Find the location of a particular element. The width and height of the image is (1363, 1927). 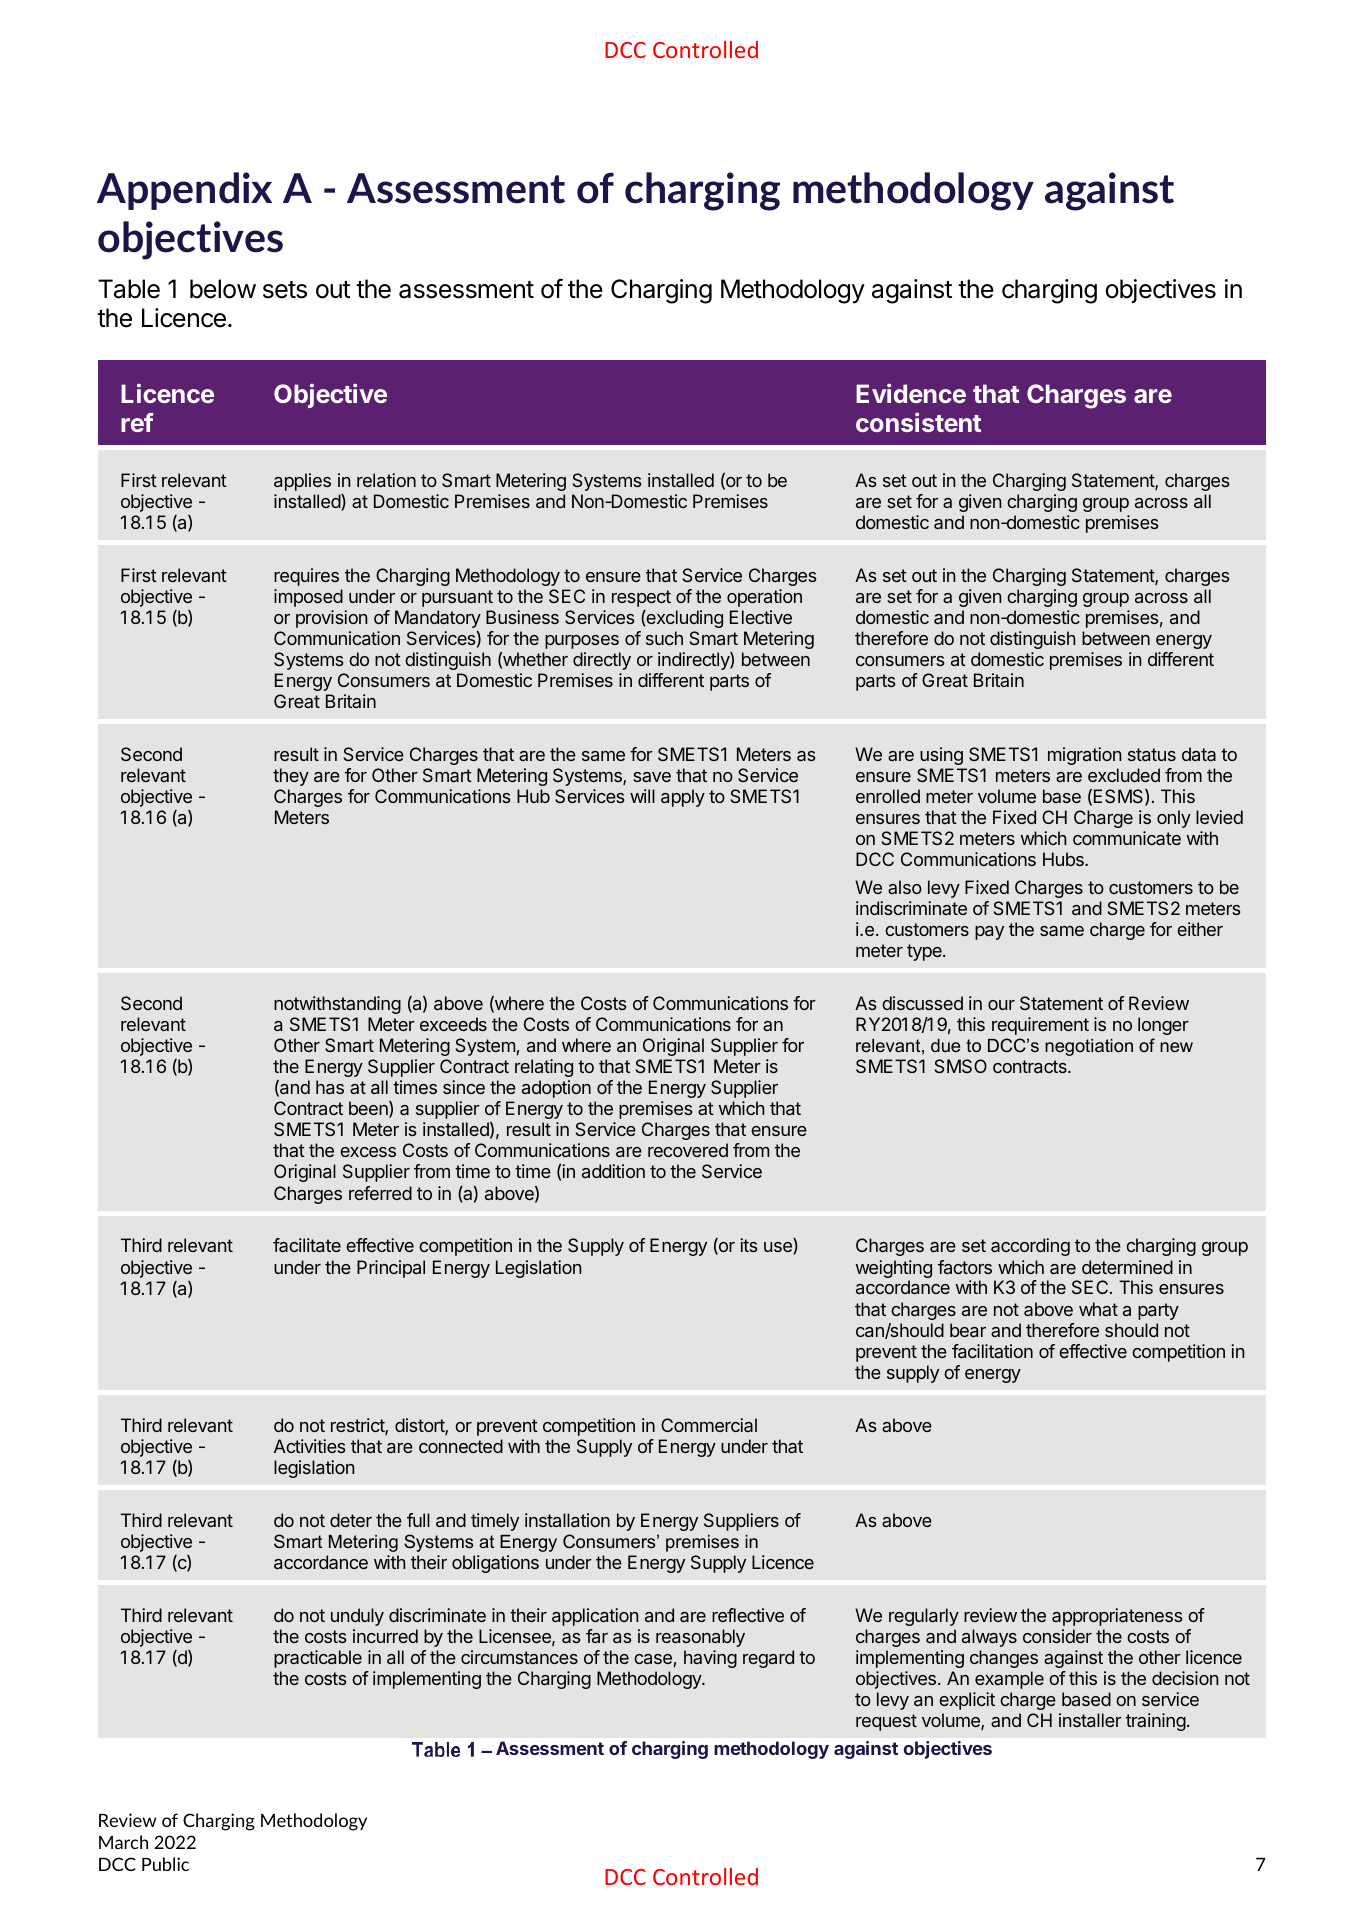

below is located at coordinates (223, 289).
